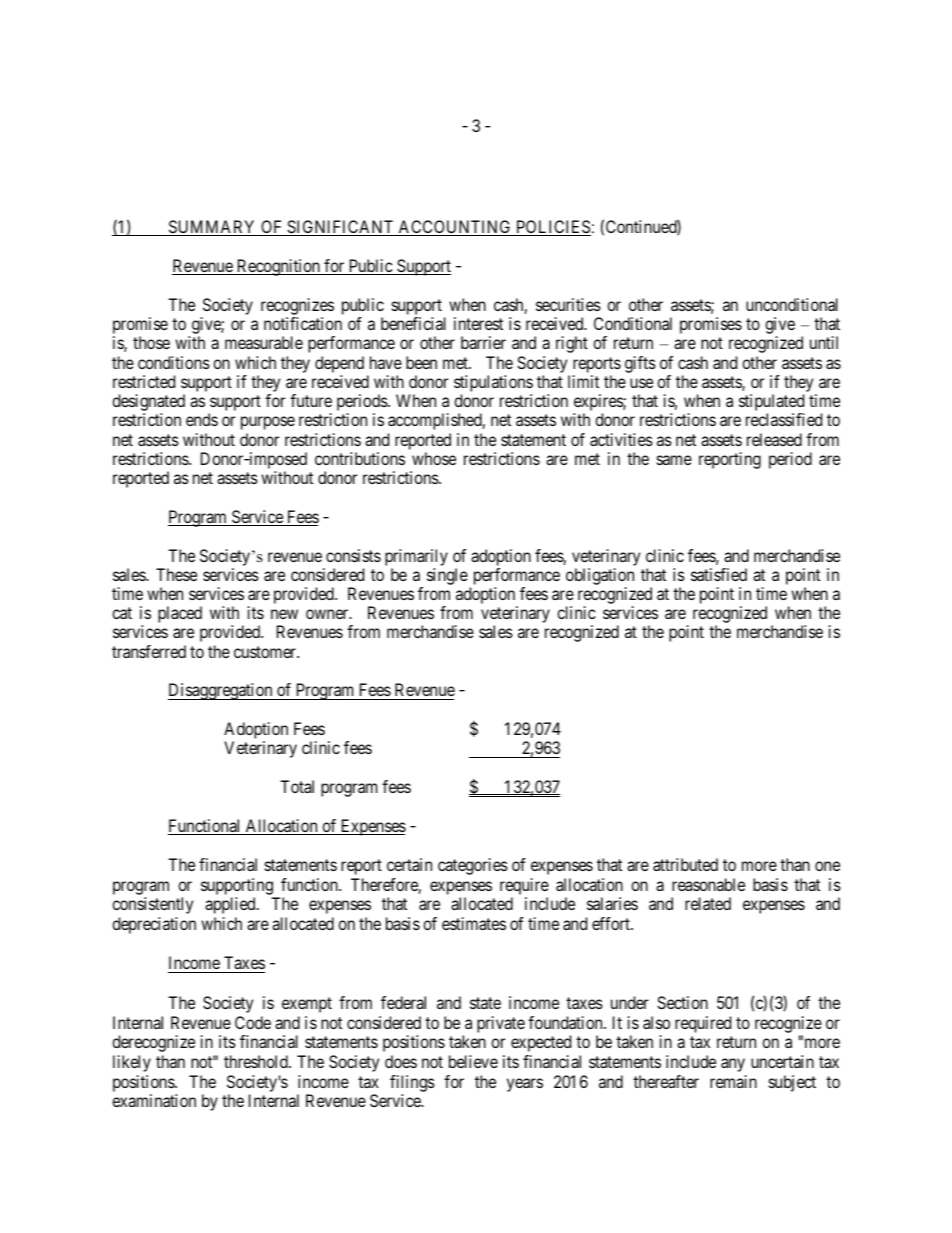 Image resolution: width=952 pixels, height=1233 pixels. Describe the element at coordinates (266, 652) in the document. I see `customer` at that location.
